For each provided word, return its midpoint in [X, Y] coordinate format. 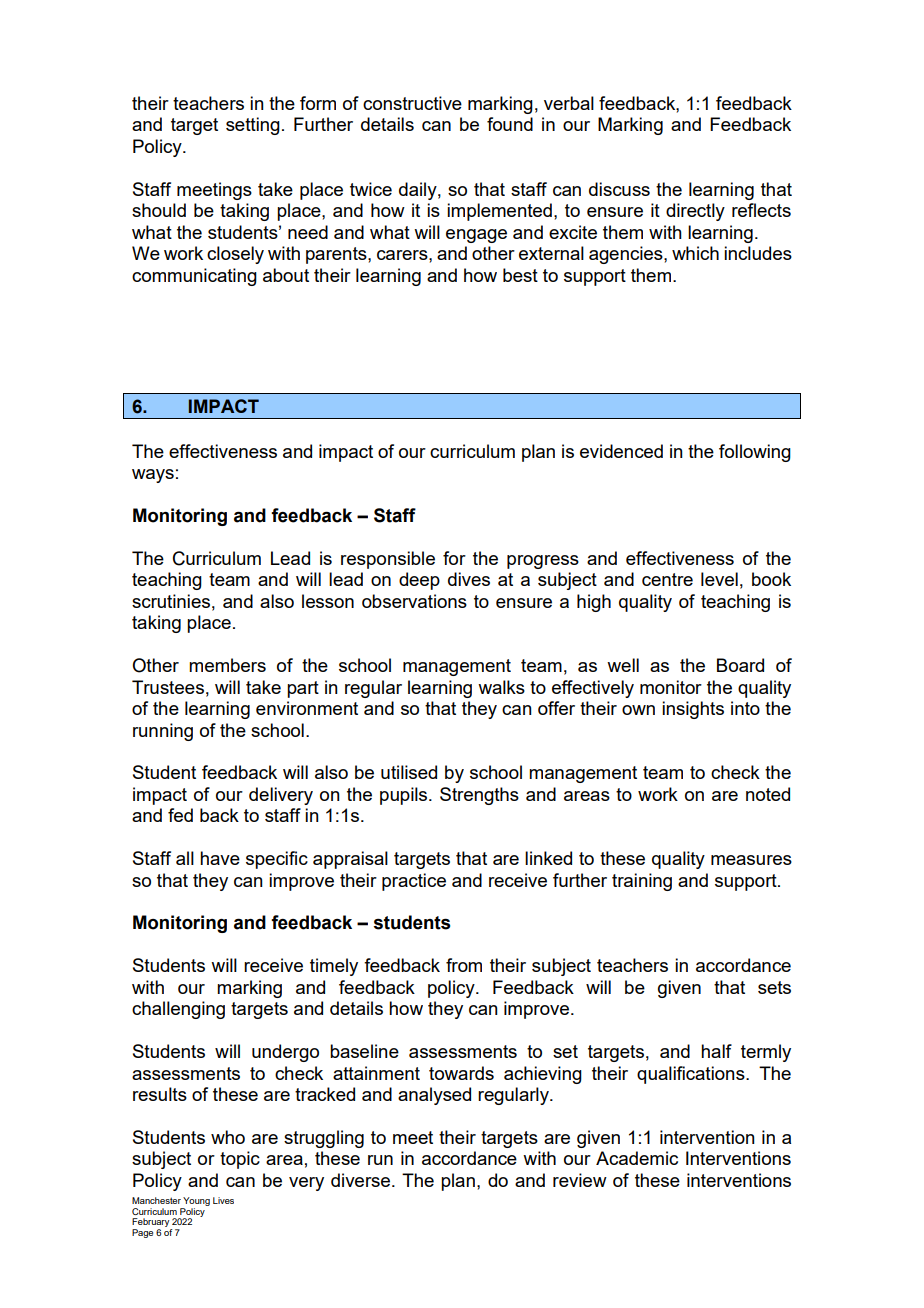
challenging [178, 1010]
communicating [194, 277]
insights [693, 710]
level [719, 579]
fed [180, 815]
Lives [223, 1200]
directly [695, 212]
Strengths [479, 796]
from [464, 965]
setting [253, 126]
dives [469, 579]
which [695, 253]
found [510, 124]
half [716, 1051]
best [520, 275]
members [227, 665]
